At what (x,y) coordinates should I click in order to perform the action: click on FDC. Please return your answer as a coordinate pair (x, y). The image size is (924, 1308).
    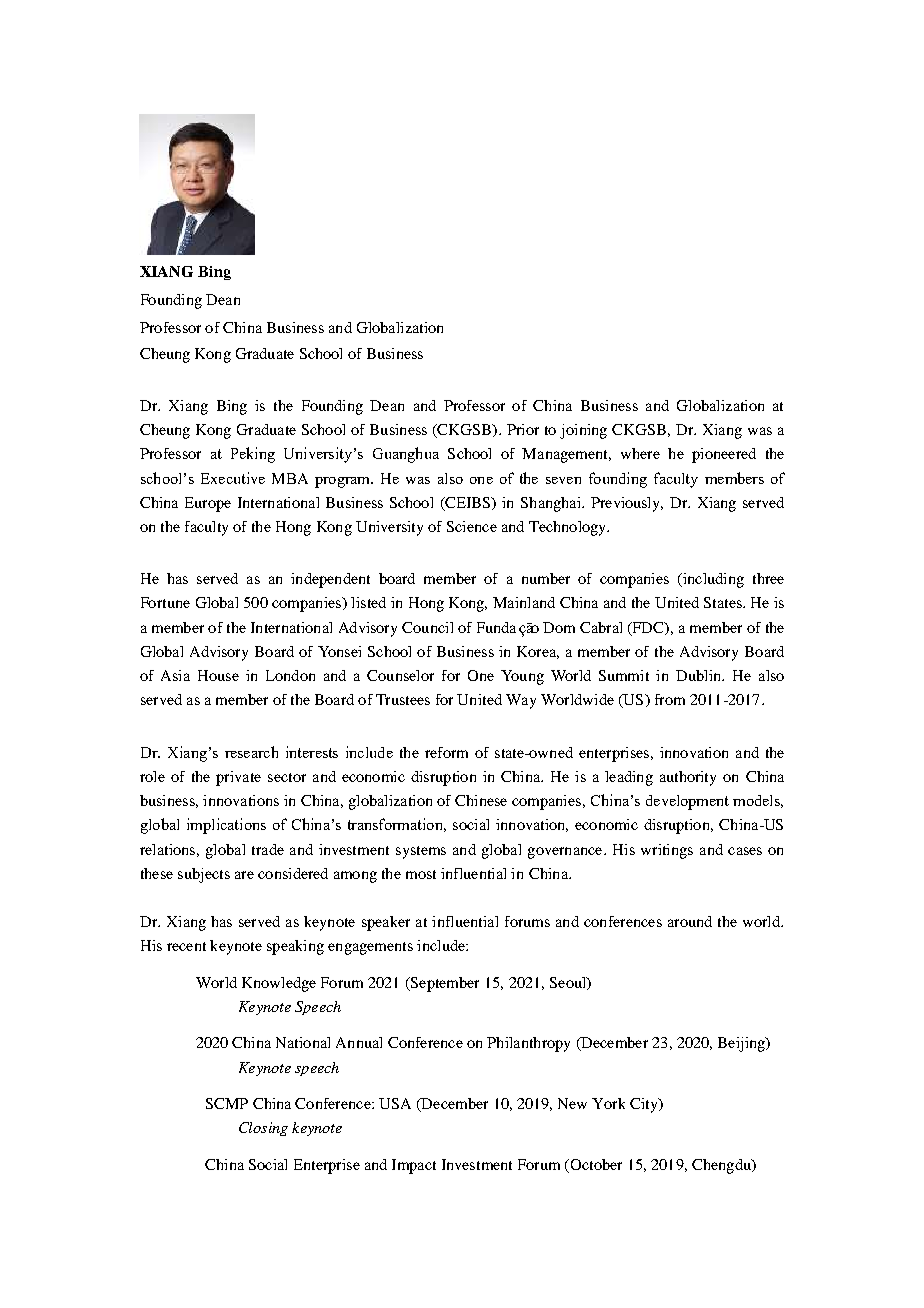
    Looking at the image, I should click on (648, 628).
